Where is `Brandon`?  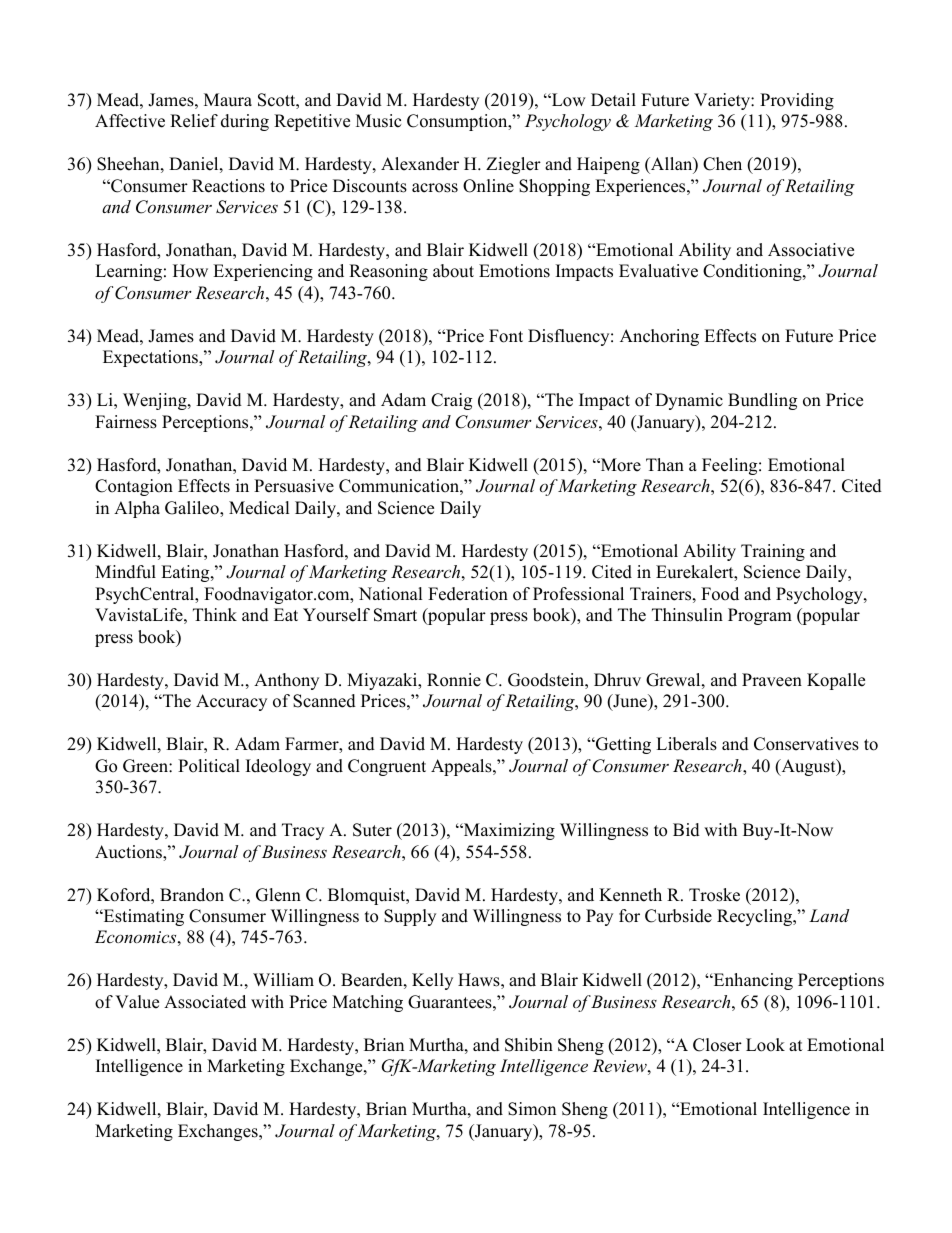
Brandon is located at coordinates (192, 895).
